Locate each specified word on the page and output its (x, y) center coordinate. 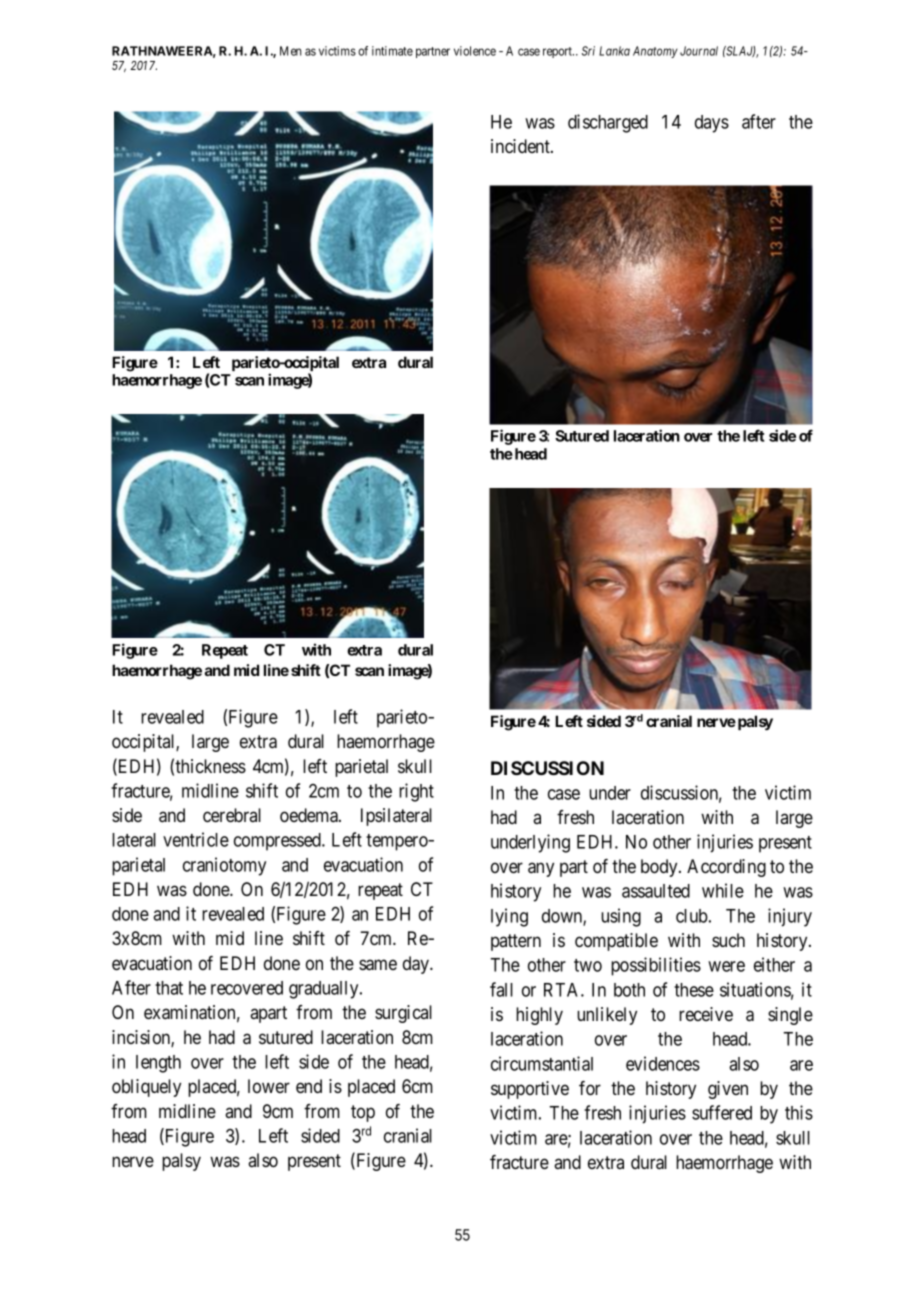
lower (269, 1086)
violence (475, 51)
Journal (699, 51)
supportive (530, 1090)
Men (290, 51)
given (728, 1090)
